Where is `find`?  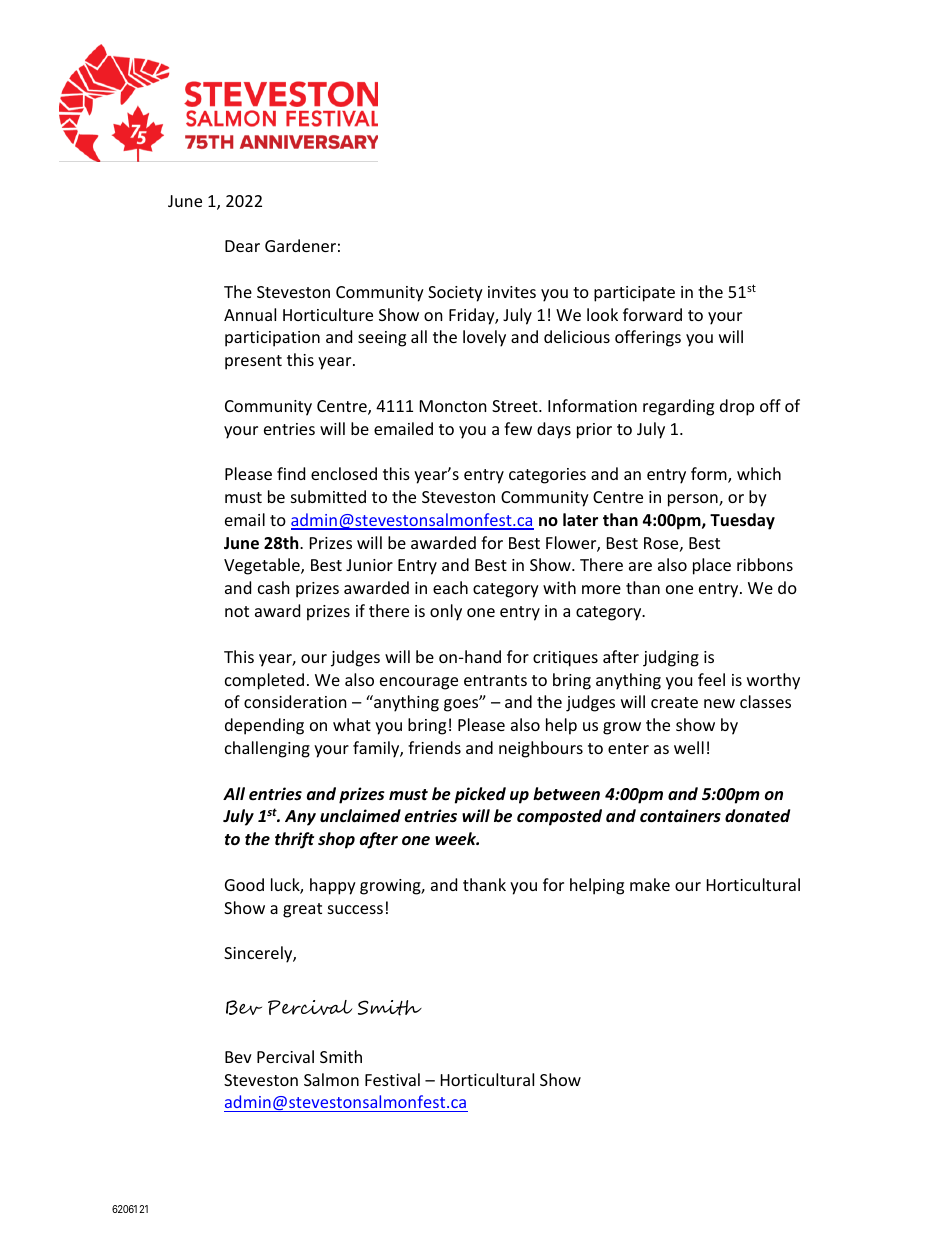 find is located at coordinates (291, 473).
